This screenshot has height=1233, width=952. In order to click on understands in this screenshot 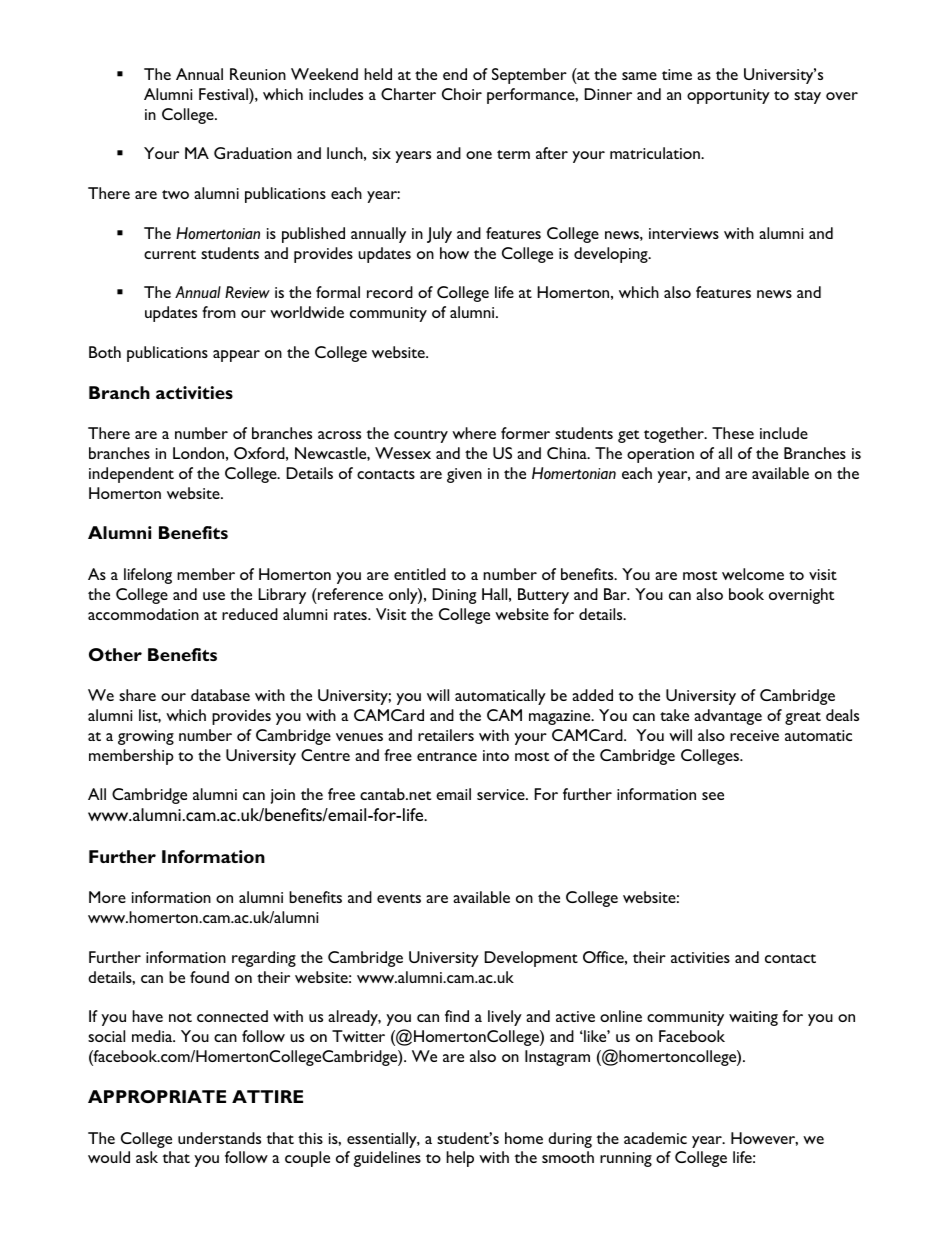, I will do `click(219, 1138)`.
